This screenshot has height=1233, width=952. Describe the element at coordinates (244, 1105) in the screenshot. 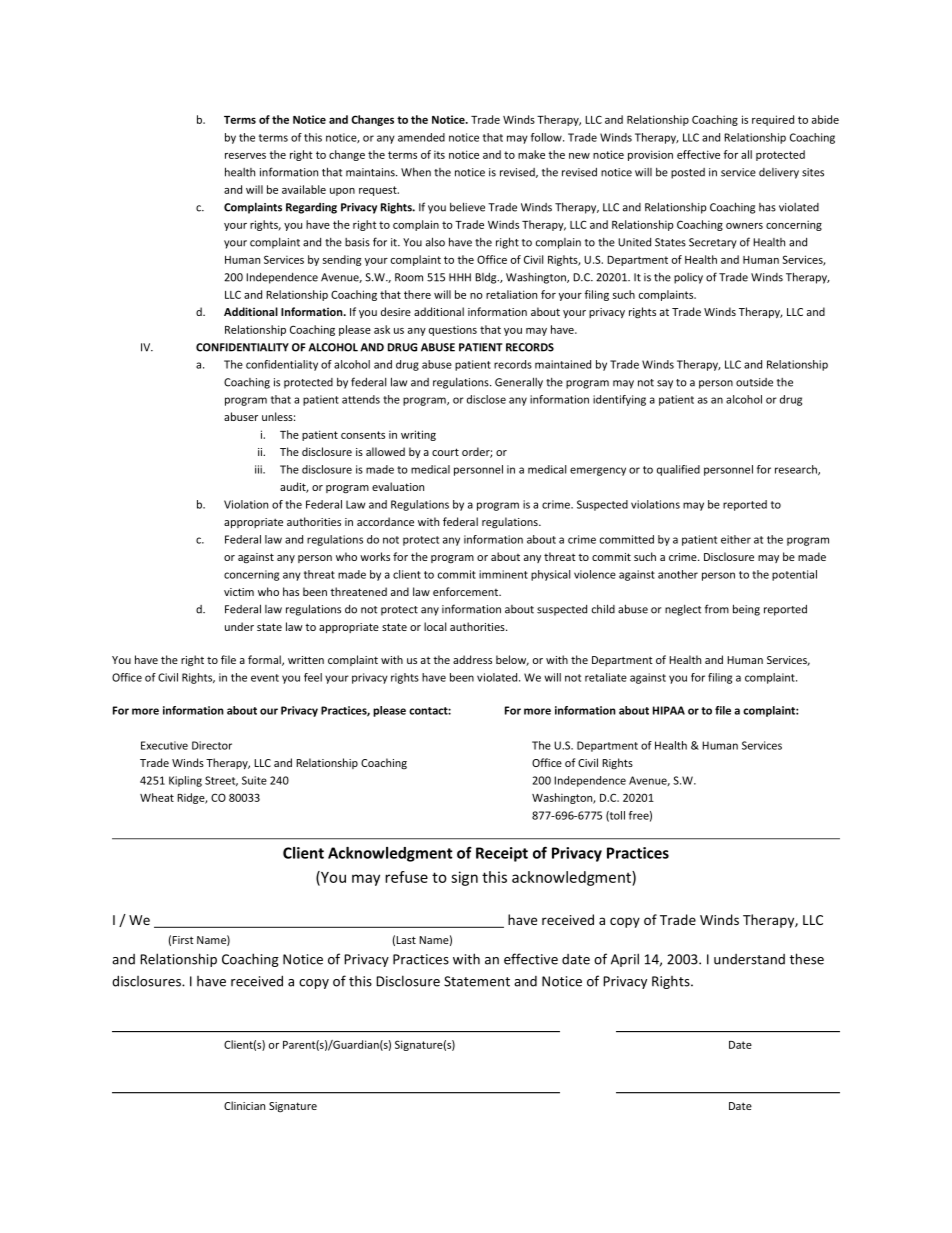

I see `Clinician` at that location.
